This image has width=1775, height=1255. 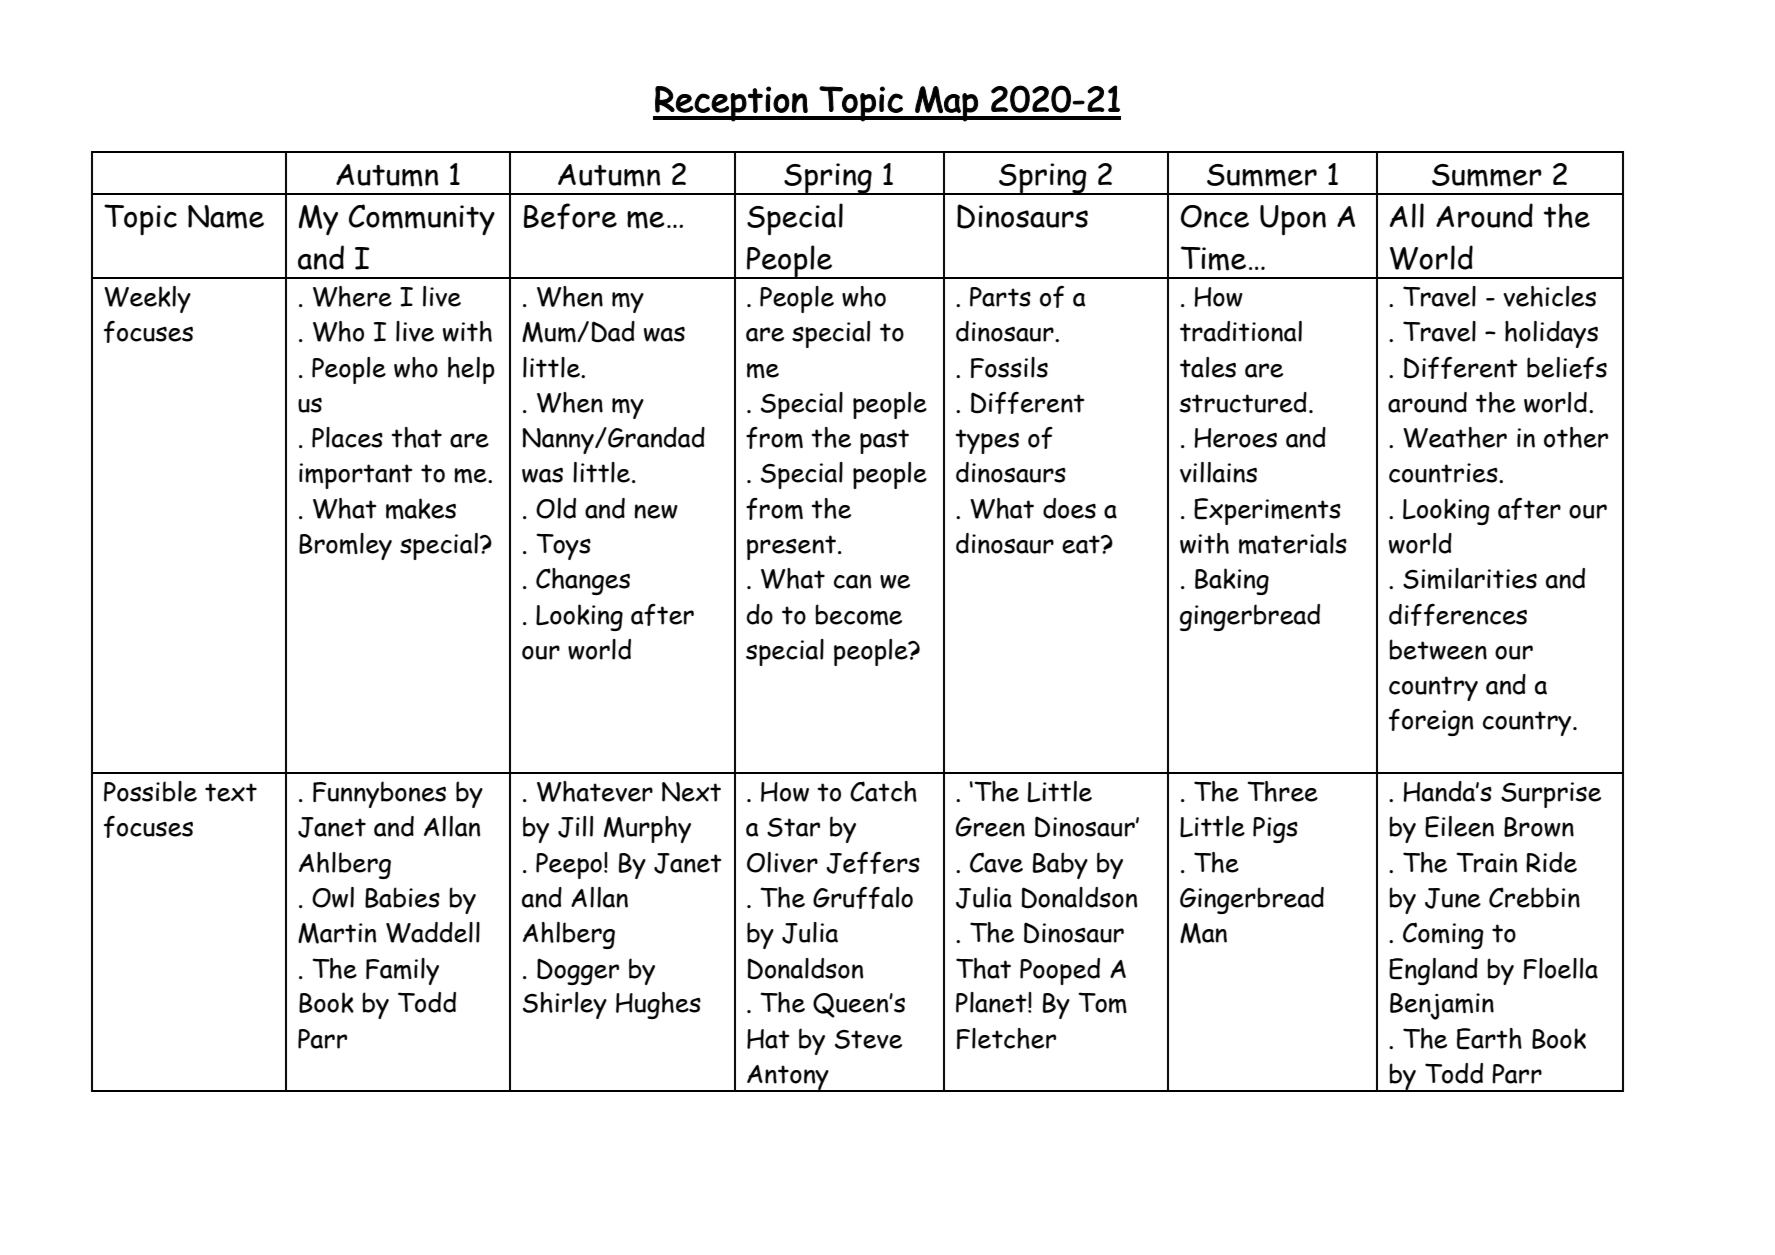 I want to click on holidays, so click(x=1551, y=334).
